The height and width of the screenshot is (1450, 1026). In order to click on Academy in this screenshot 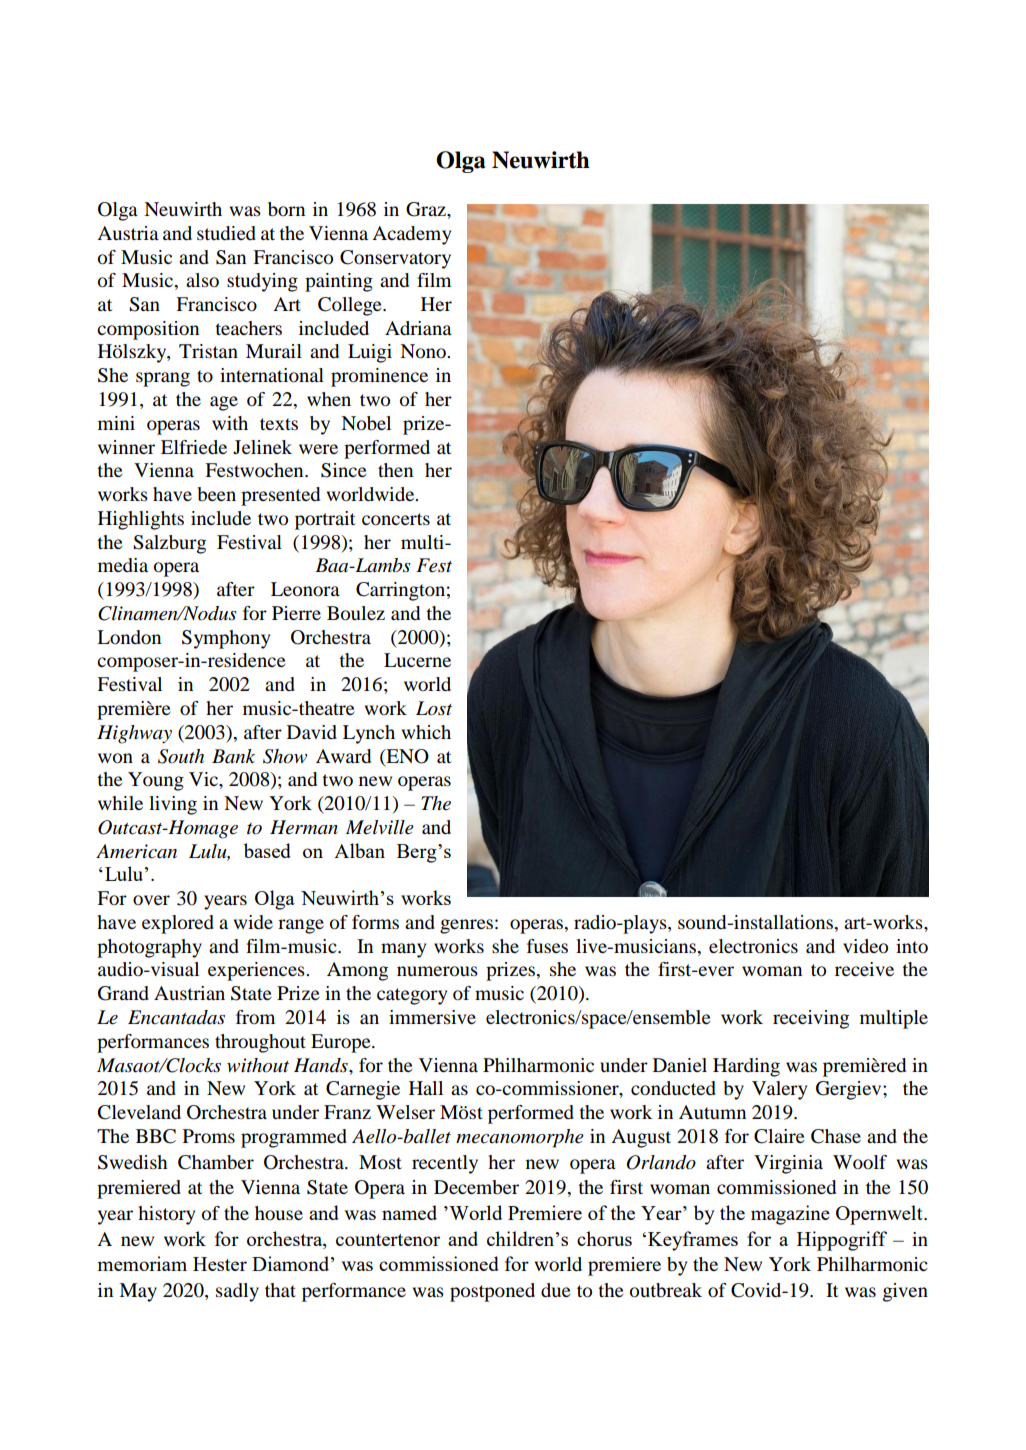, I will do `click(411, 235)`.
